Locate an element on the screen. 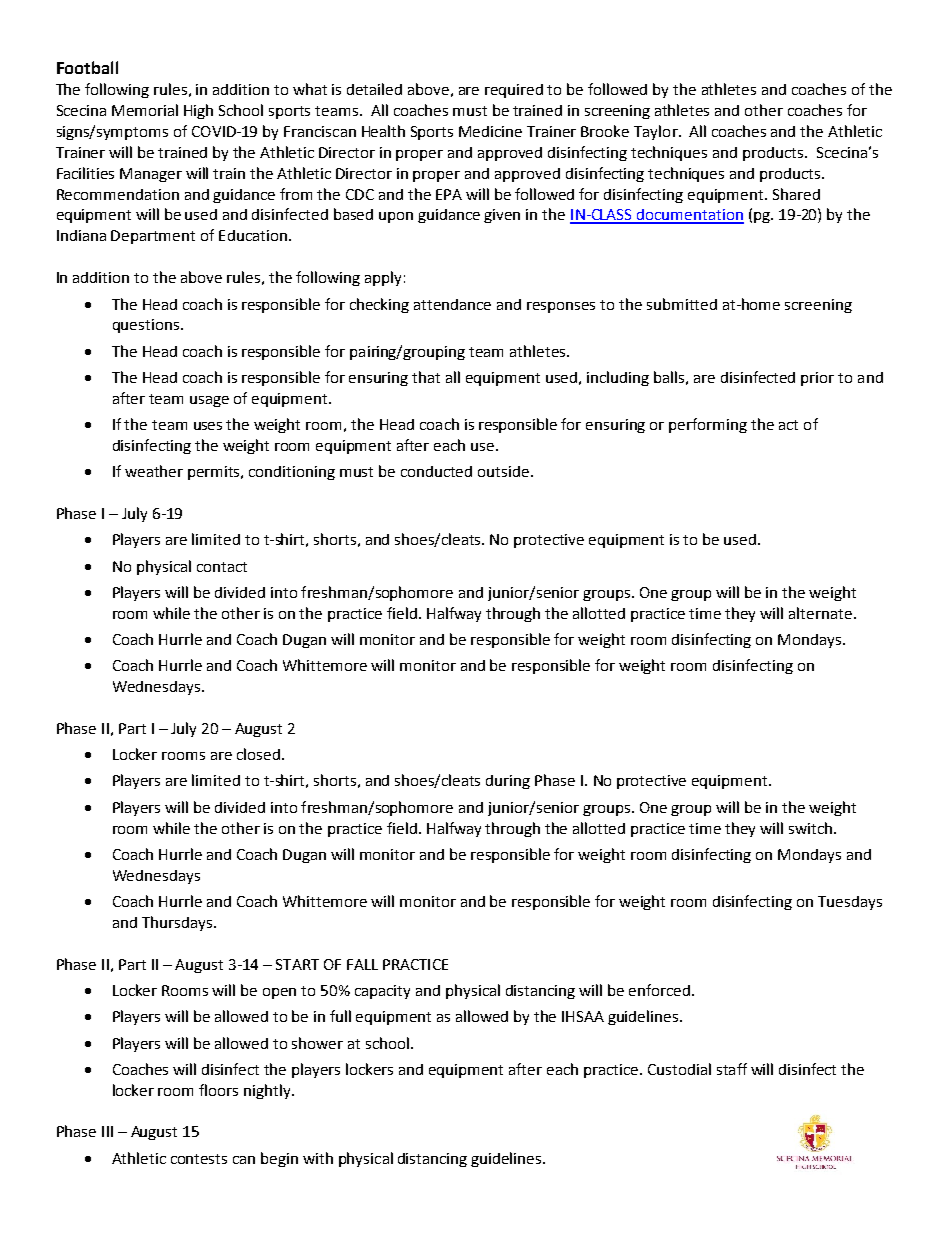 The image size is (952, 1233). during is located at coordinates (508, 782).
